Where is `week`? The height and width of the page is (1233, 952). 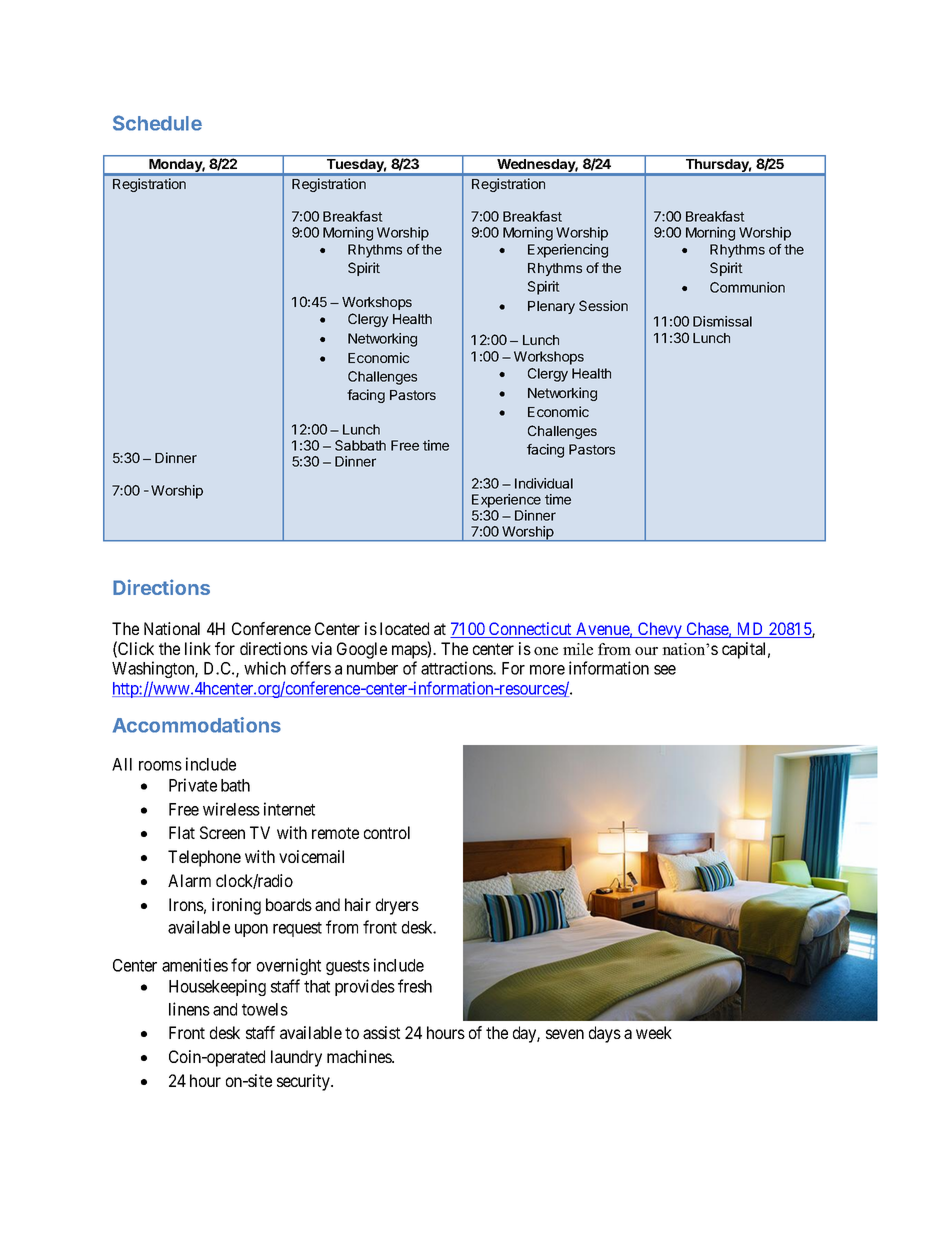
week is located at coordinates (654, 1032).
